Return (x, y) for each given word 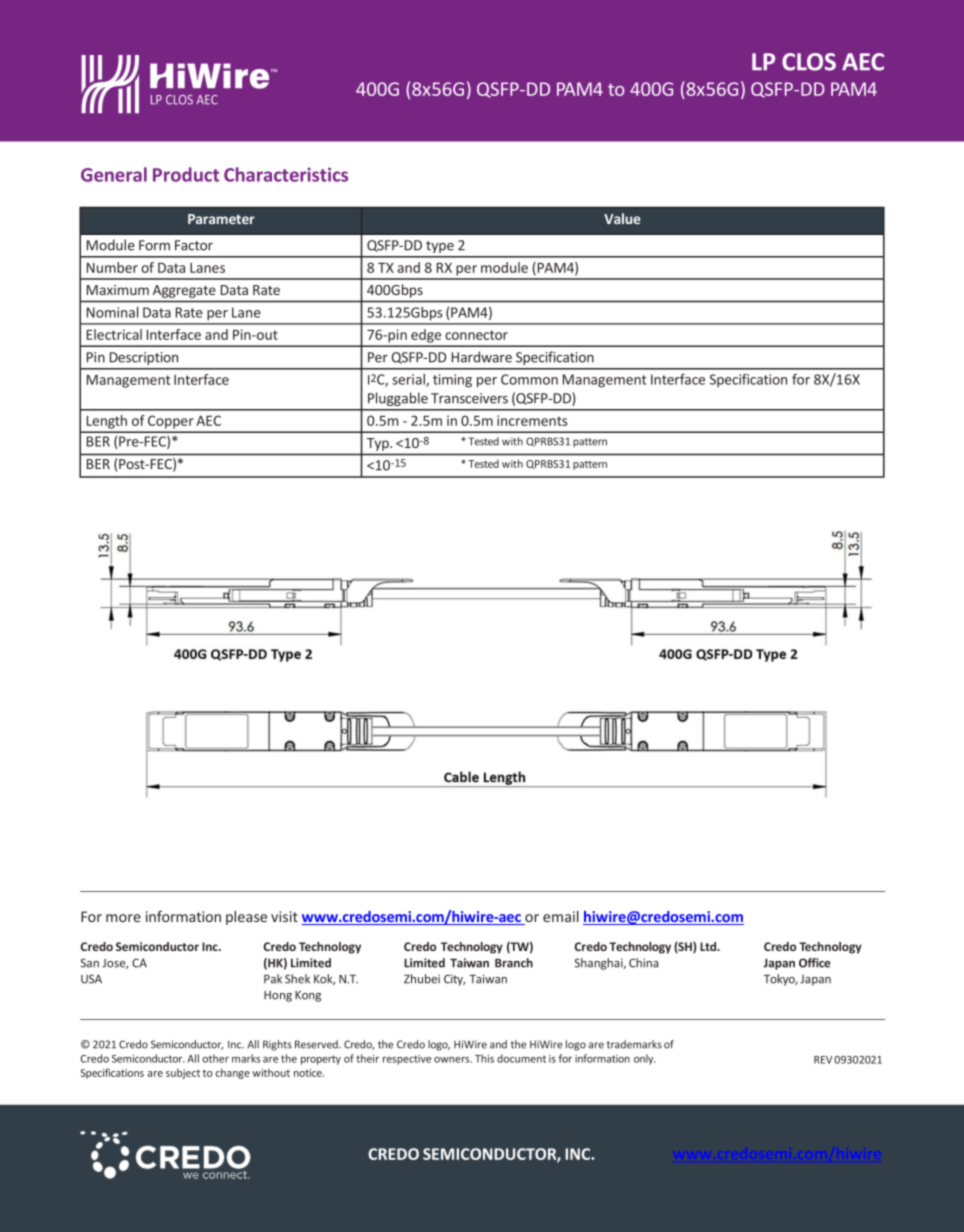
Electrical (114, 334)
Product (186, 174)
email (561, 916)
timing (452, 381)
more (123, 918)
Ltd (709, 946)
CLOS (809, 62)
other (216, 1058)
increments (532, 420)
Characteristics (286, 174)
